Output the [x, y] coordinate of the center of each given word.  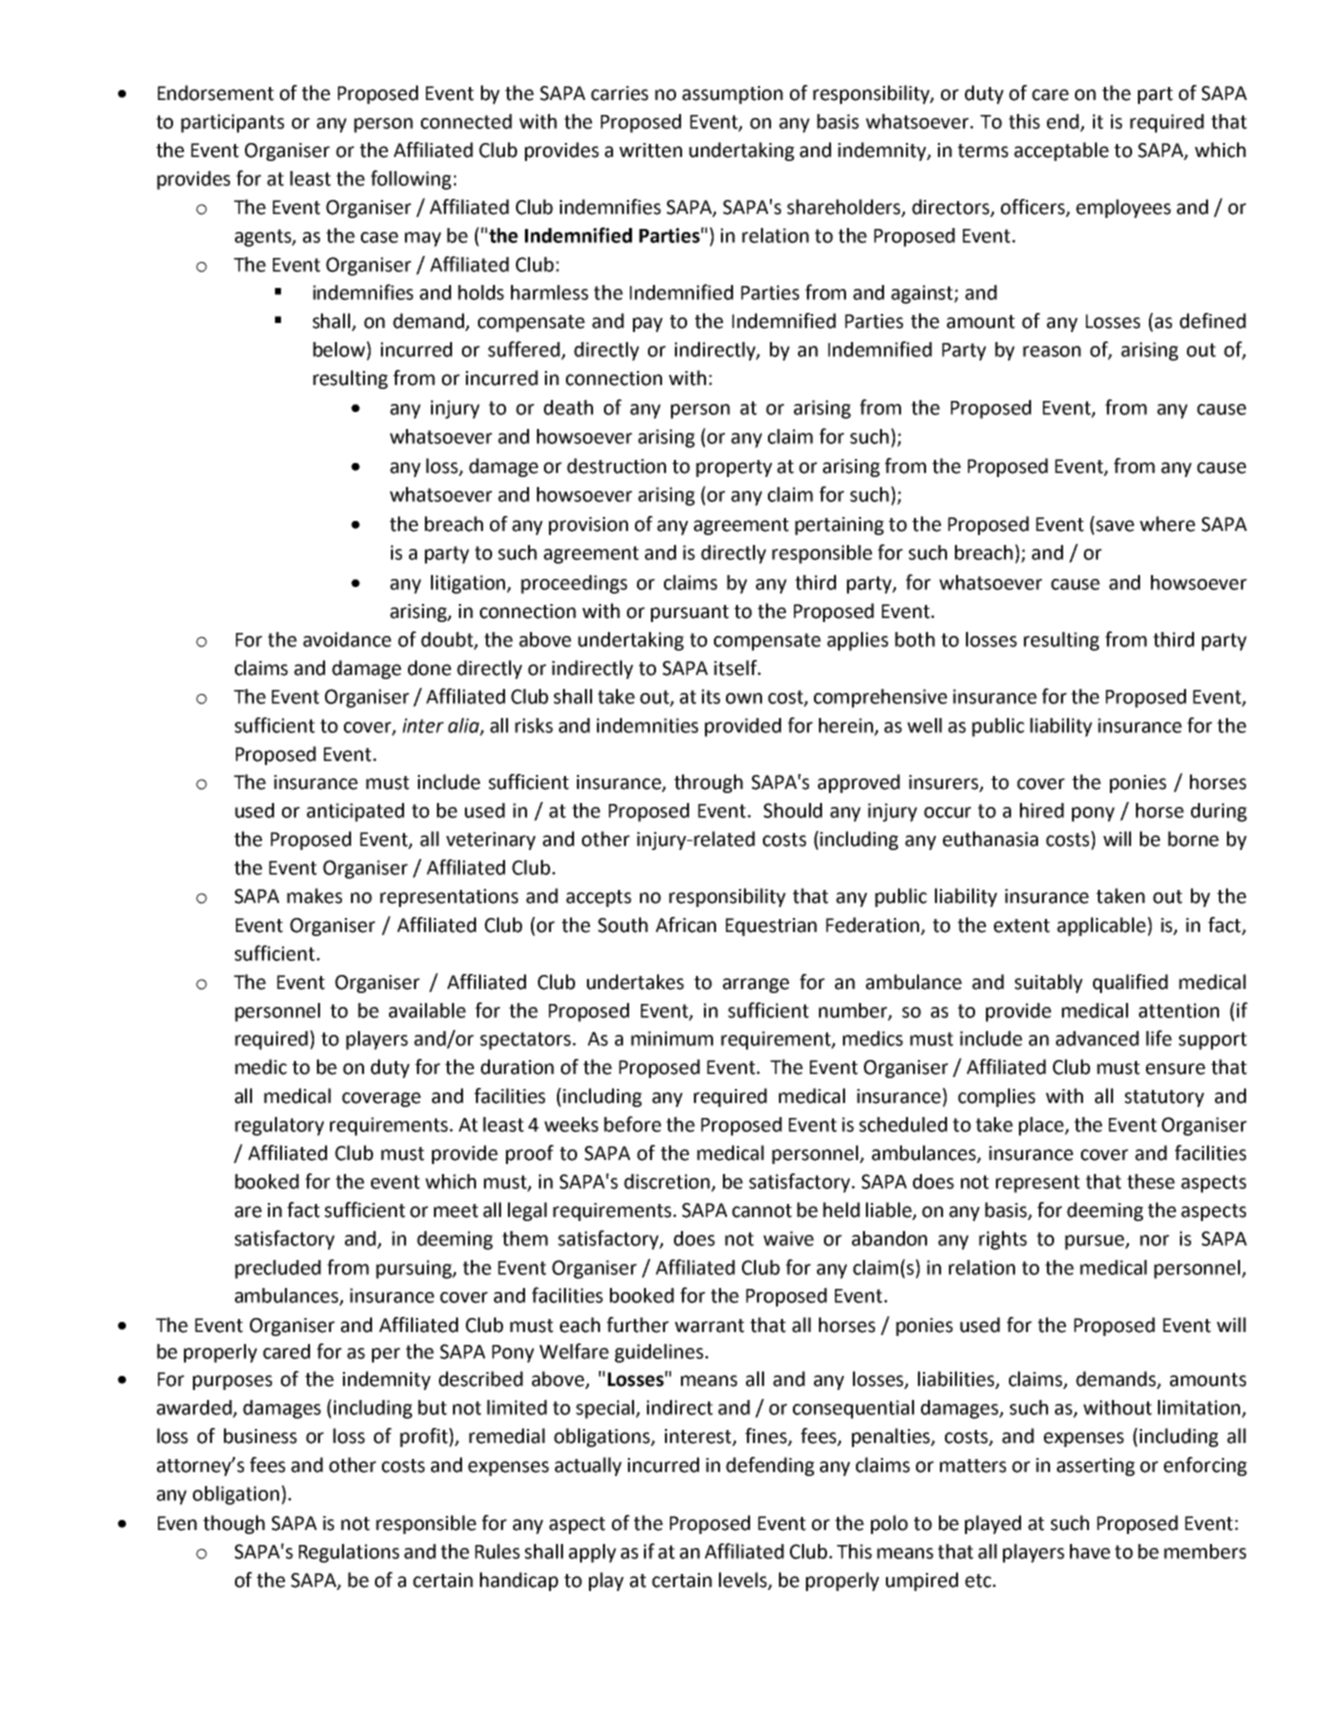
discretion [668, 1182]
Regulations [349, 1553]
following [411, 180]
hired [1042, 810]
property [734, 468]
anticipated [355, 812]
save [1115, 526]
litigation [469, 584]
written [650, 150]
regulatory [279, 1126]
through [708, 783]
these [1151, 1181]
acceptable [1061, 151]
